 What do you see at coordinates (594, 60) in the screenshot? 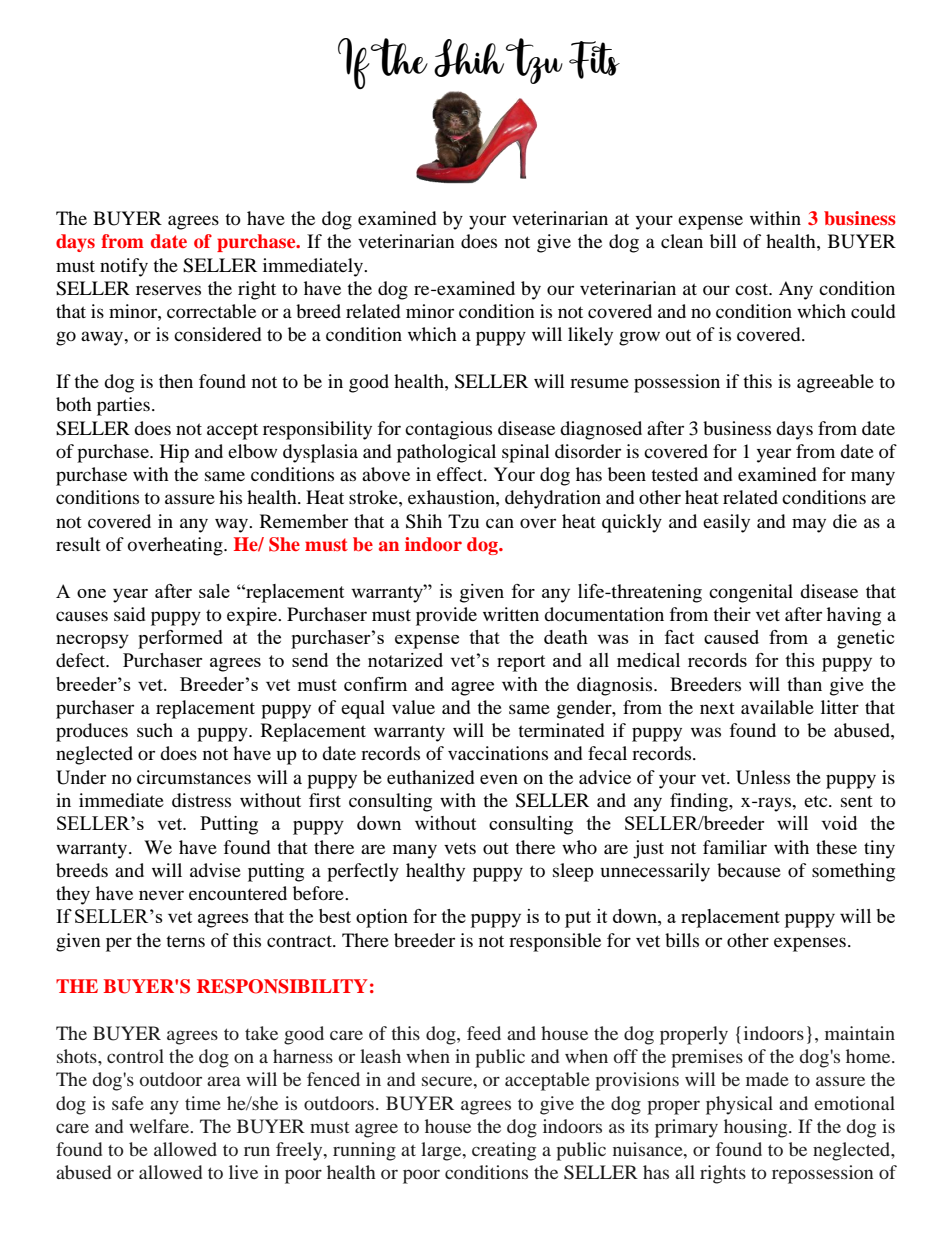
I see `Fits` at bounding box center [594, 60].
